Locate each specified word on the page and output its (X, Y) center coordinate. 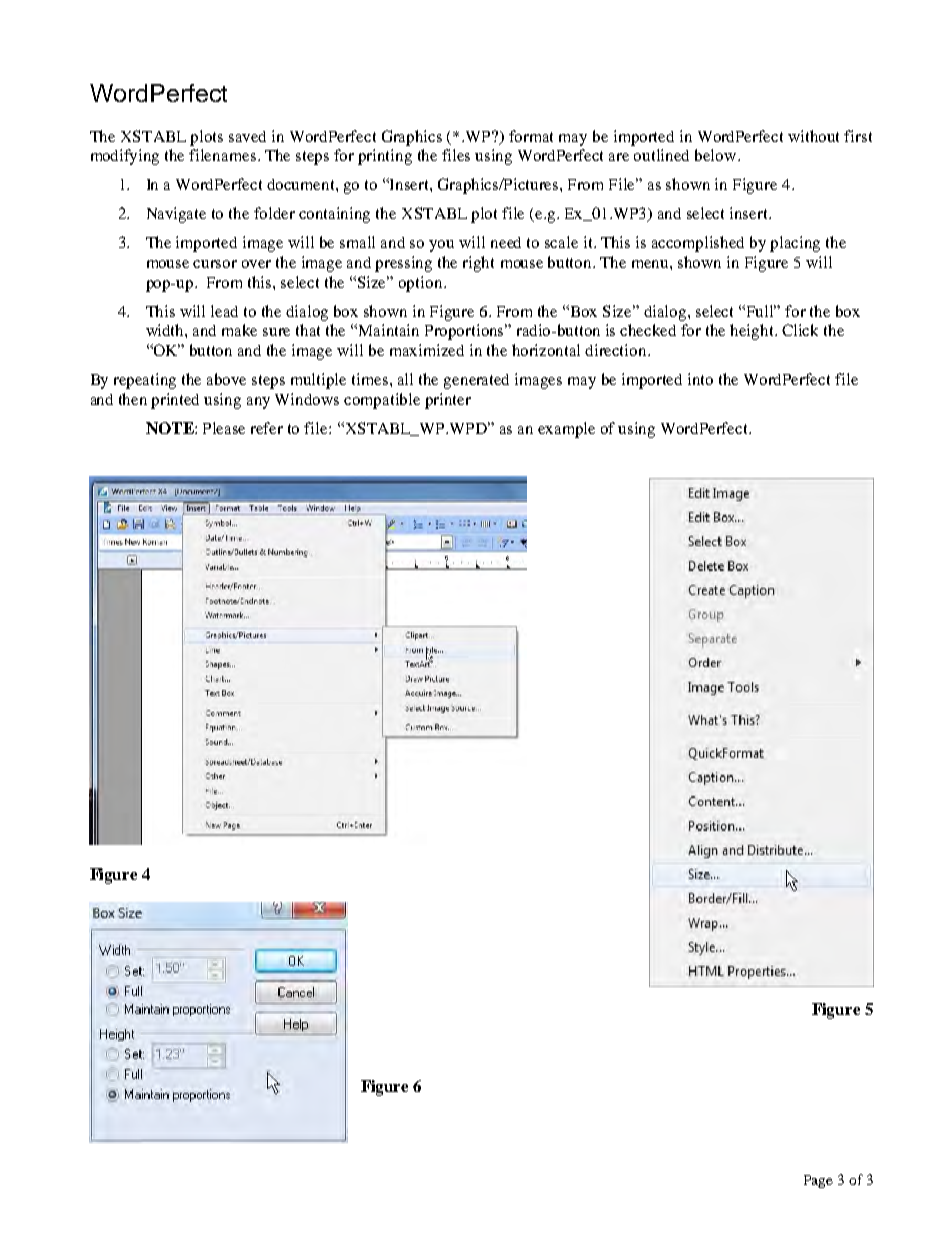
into (700, 379)
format (531, 136)
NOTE (171, 428)
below (717, 155)
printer (448, 401)
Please (224, 428)
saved (247, 136)
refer (267, 428)
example (566, 430)
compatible (382, 401)
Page (818, 1181)
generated (476, 381)
